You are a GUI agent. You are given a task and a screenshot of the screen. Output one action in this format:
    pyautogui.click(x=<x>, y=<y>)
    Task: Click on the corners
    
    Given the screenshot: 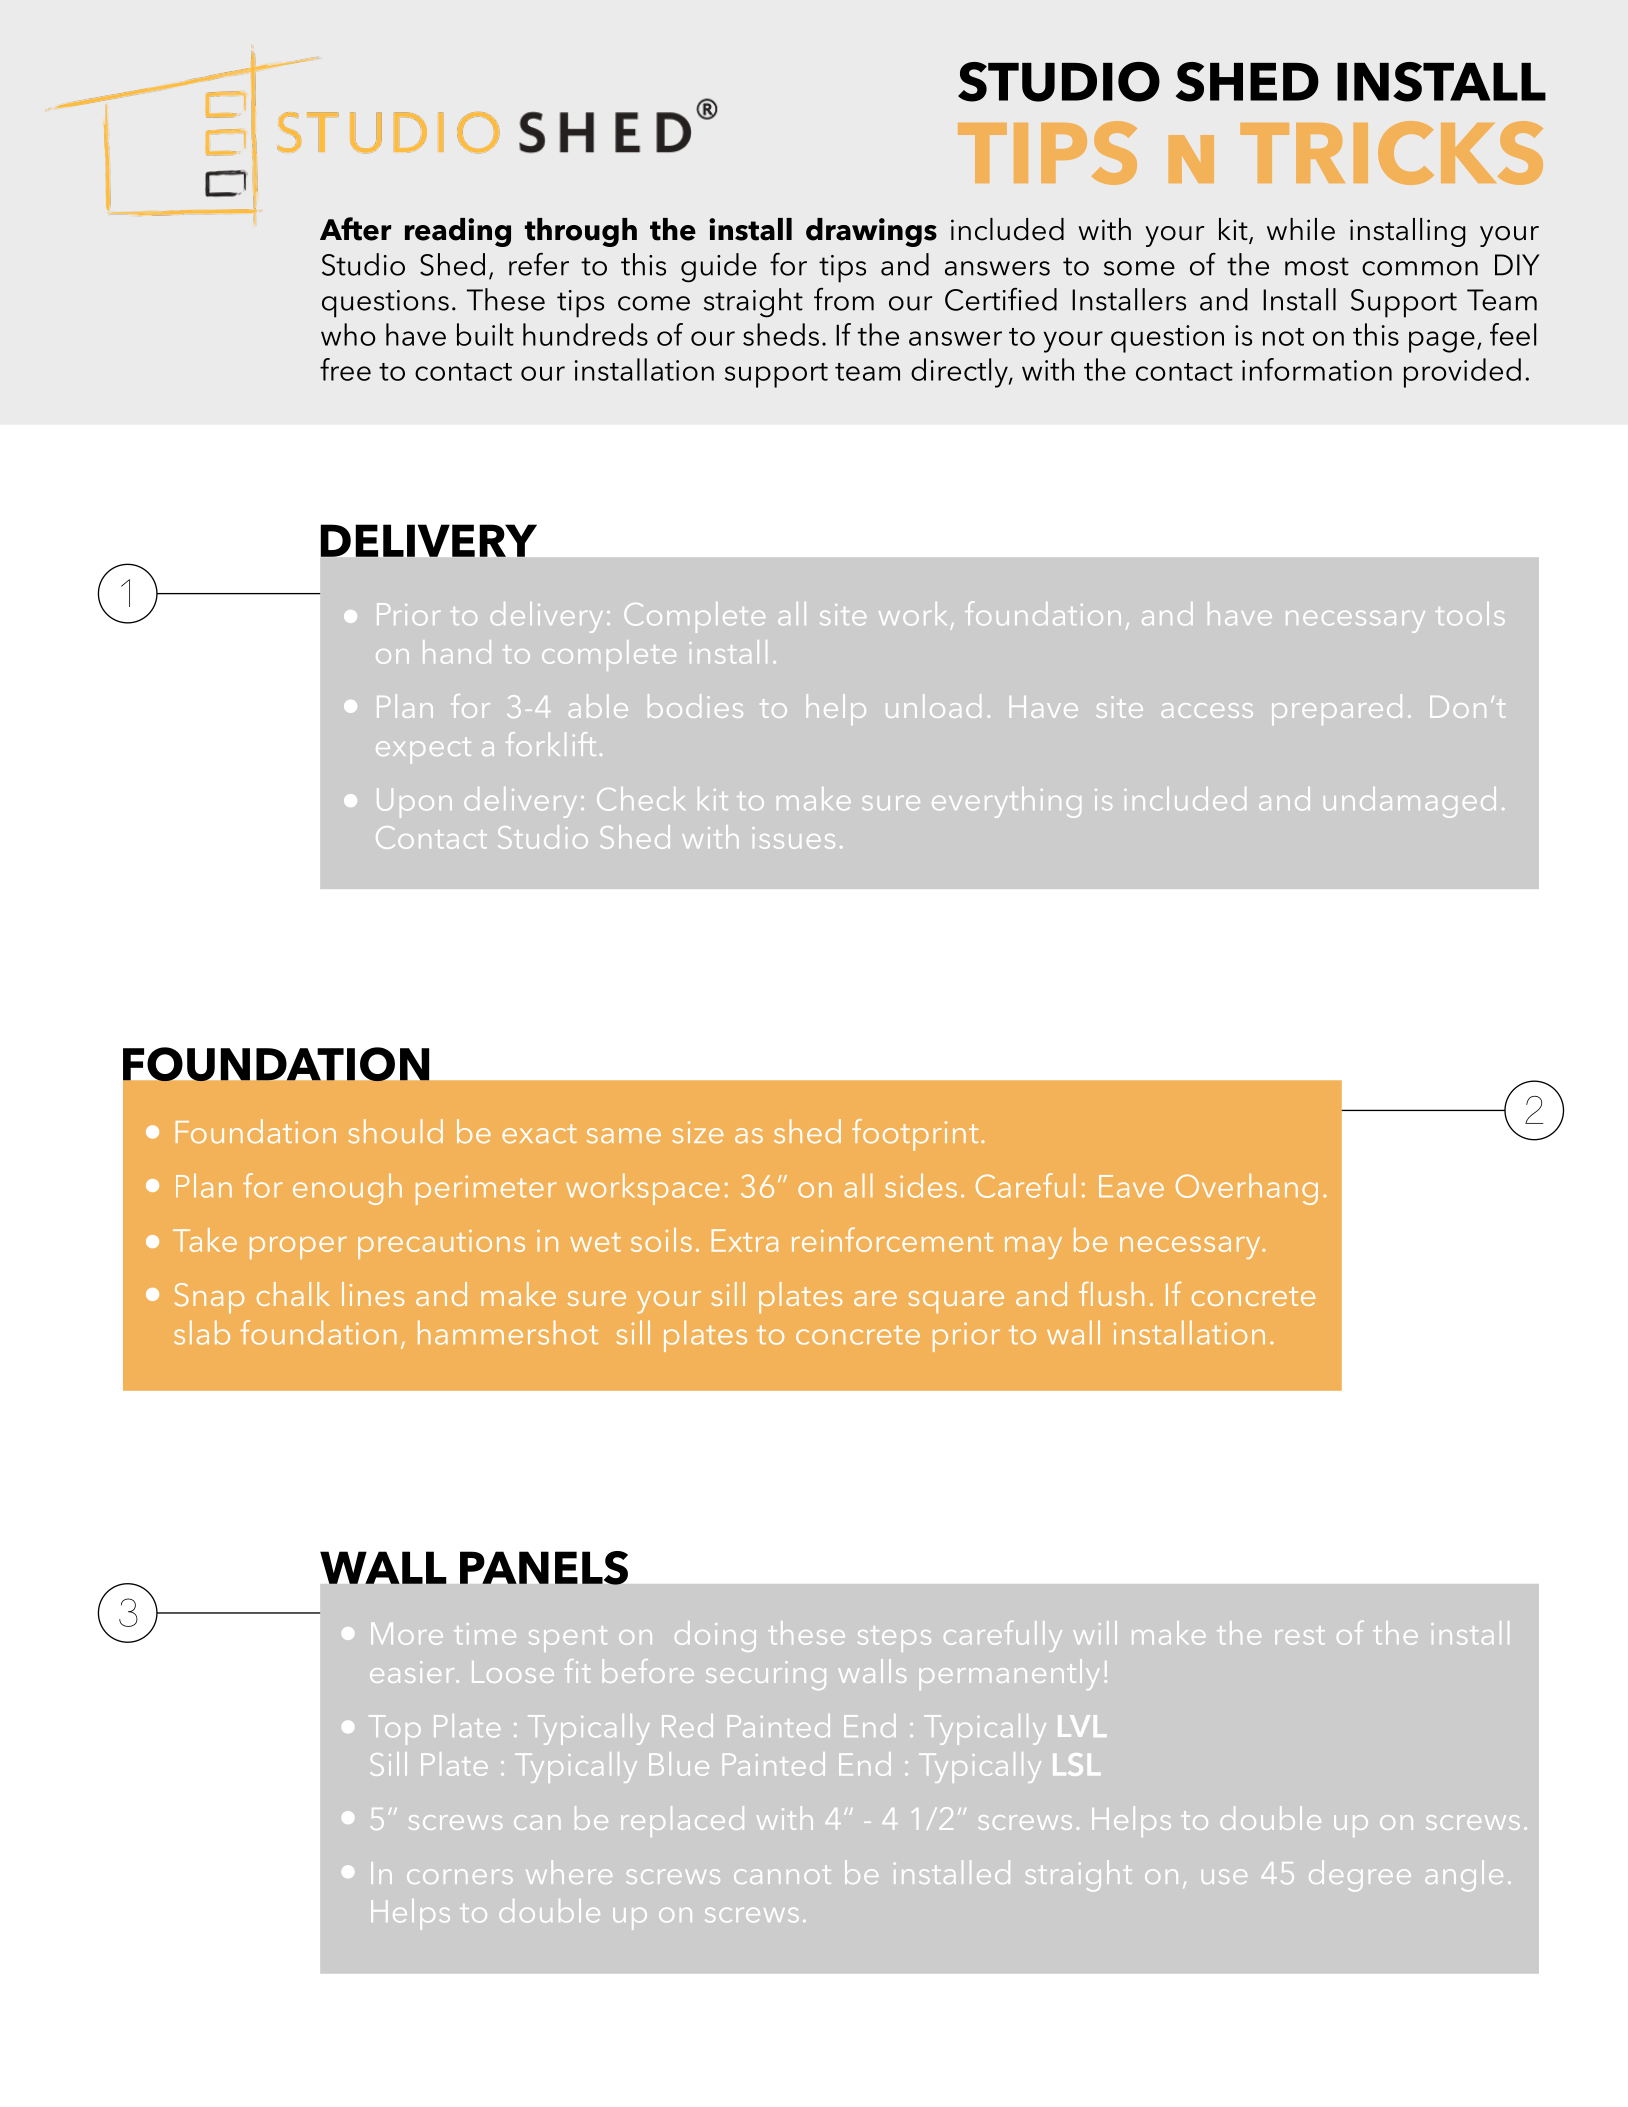 What is the action you would take?
    pyautogui.click(x=459, y=1876)
